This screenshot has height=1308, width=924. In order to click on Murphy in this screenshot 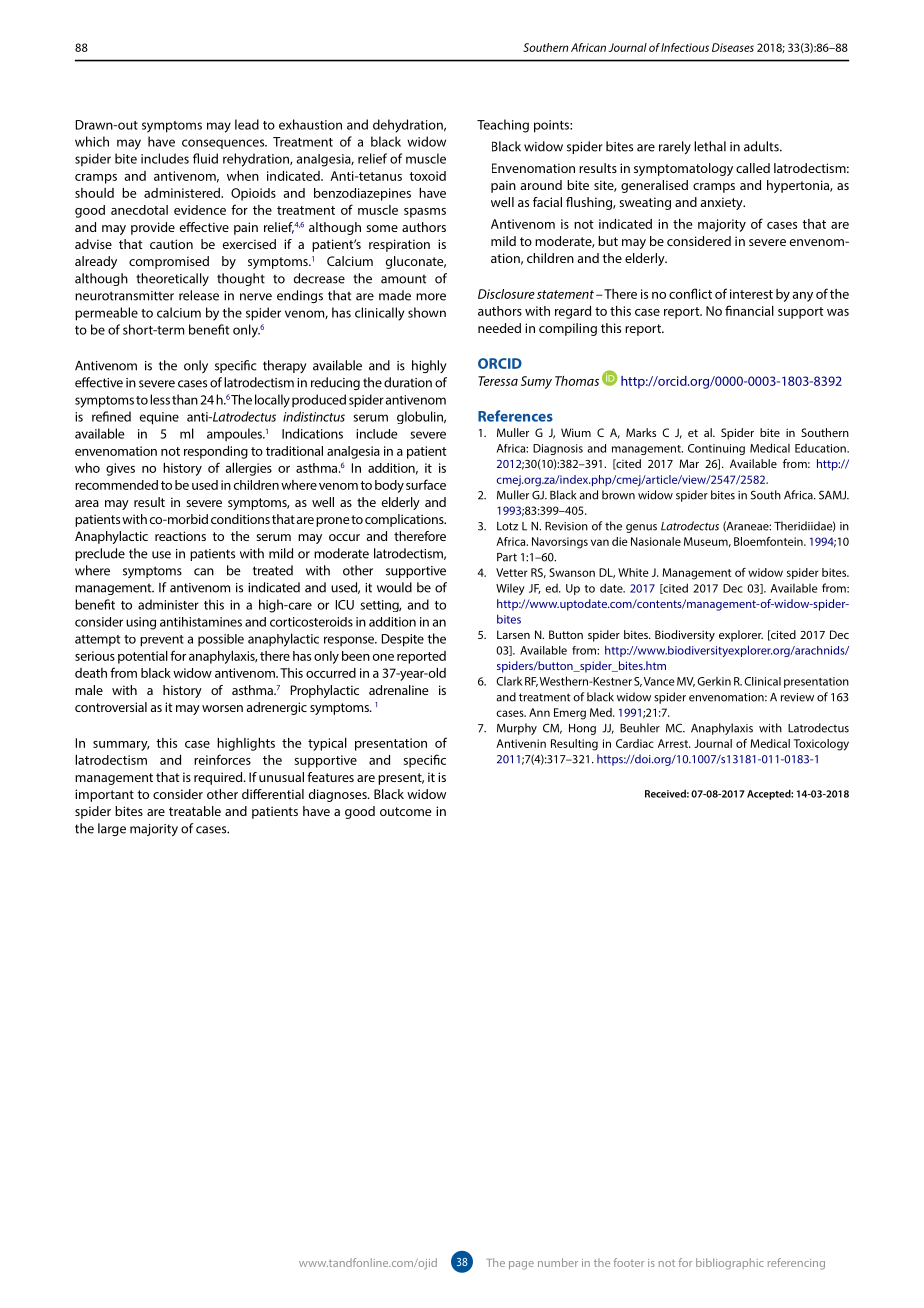, I will do `click(517, 729)`.
